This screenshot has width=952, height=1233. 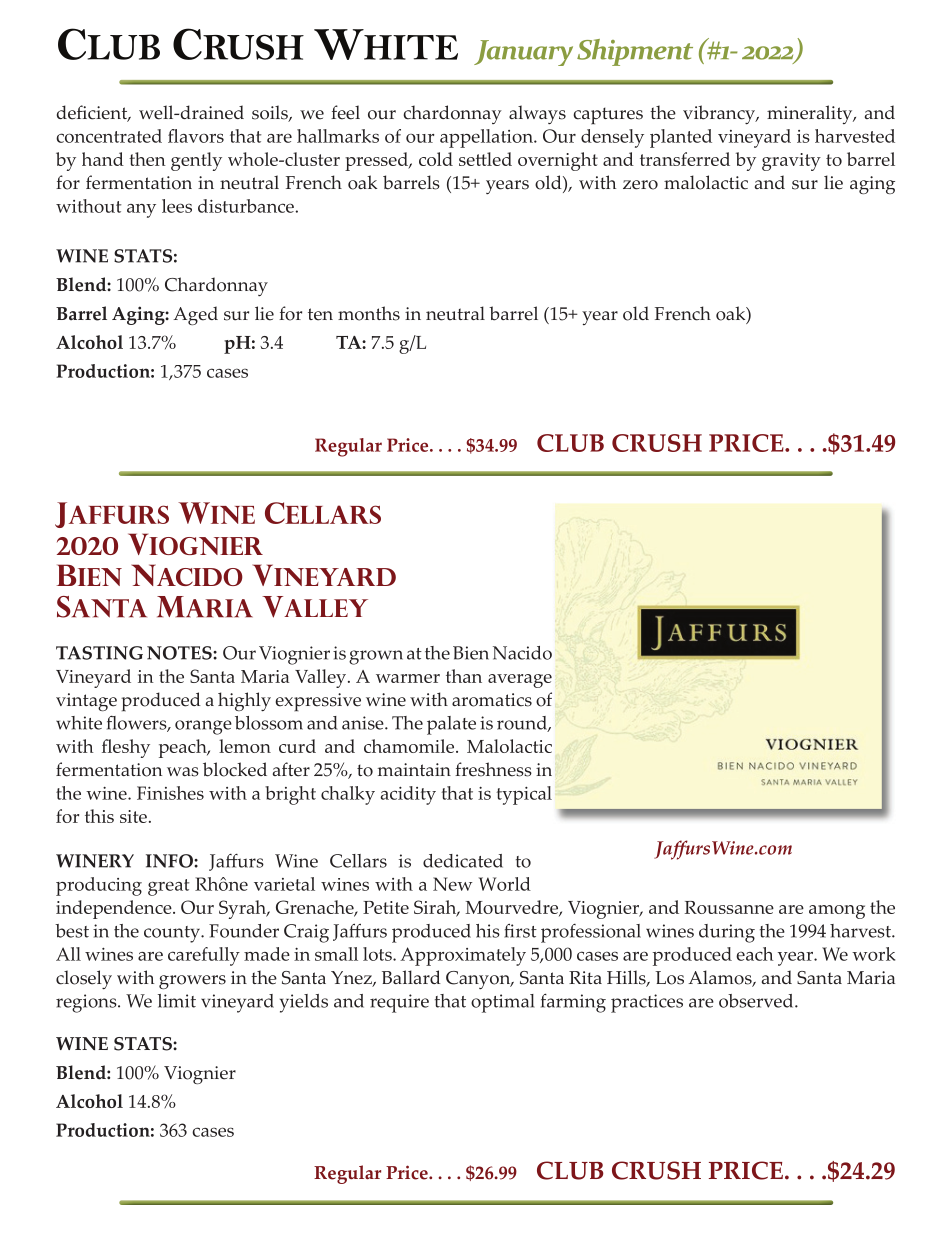 I want to click on months, so click(x=369, y=313).
